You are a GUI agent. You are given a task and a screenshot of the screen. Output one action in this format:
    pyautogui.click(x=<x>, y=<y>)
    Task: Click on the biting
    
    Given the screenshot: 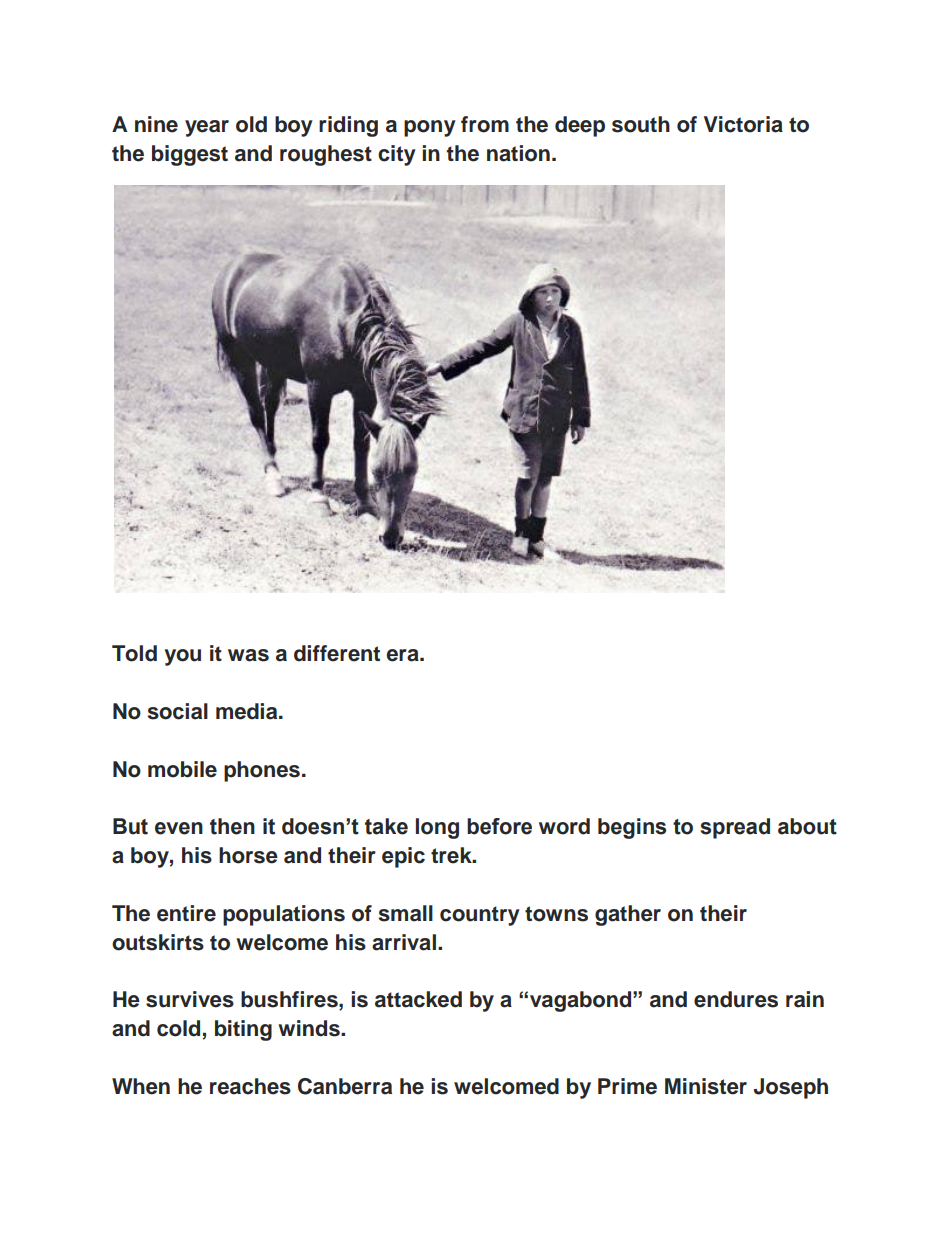 What is the action you would take?
    pyautogui.click(x=243, y=1030)
